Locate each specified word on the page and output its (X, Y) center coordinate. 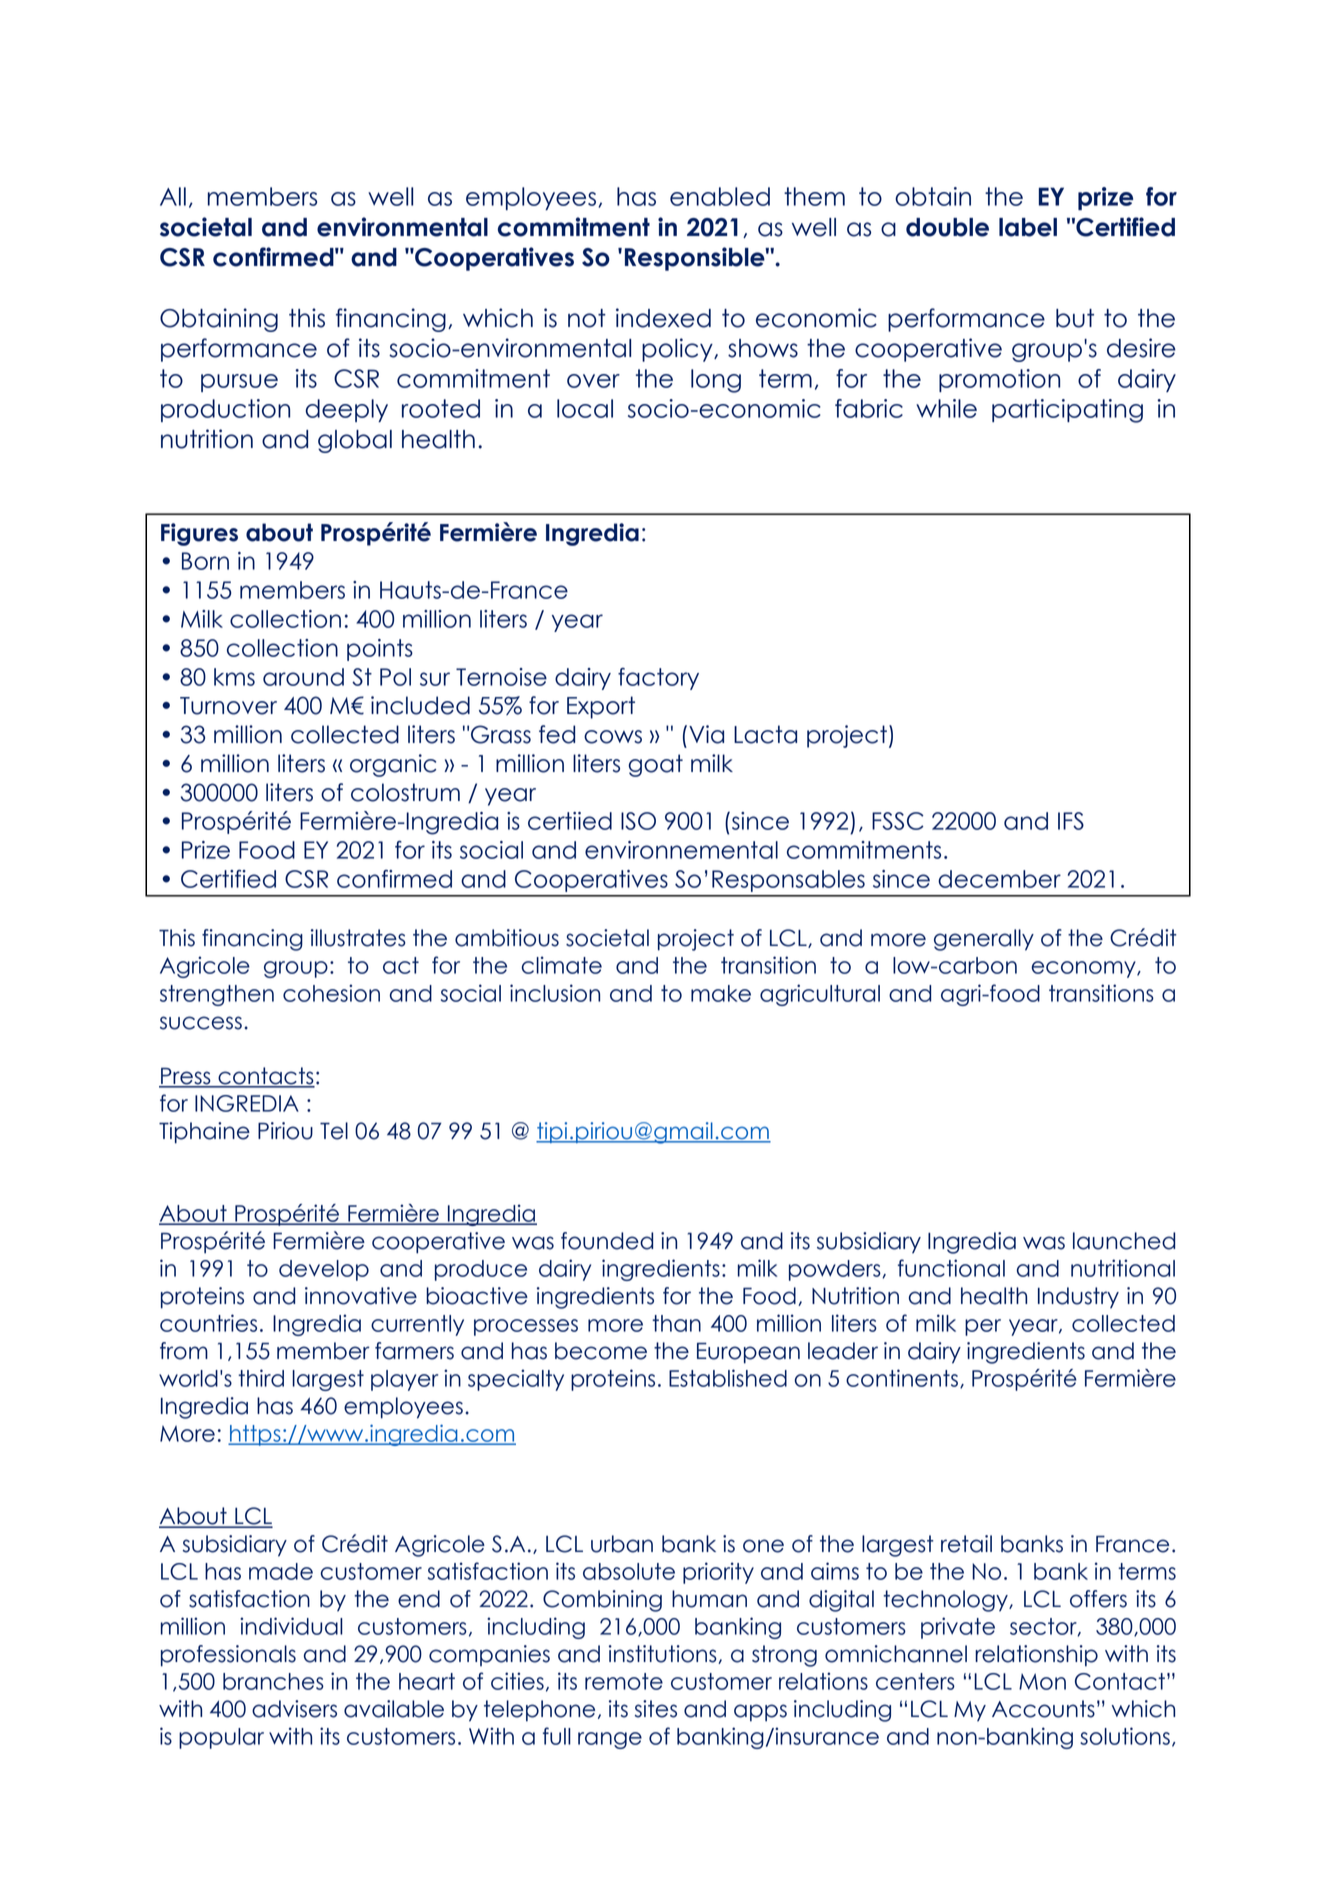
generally (984, 940)
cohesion (331, 993)
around (303, 677)
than (676, 1323)
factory (658, 679)
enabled (720, 196)
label (1028, 227)
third (261, 1378)
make (721, 993)
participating (1067, 411)
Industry (1078, 1298)
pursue (239, 383)
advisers (294, 1709)
